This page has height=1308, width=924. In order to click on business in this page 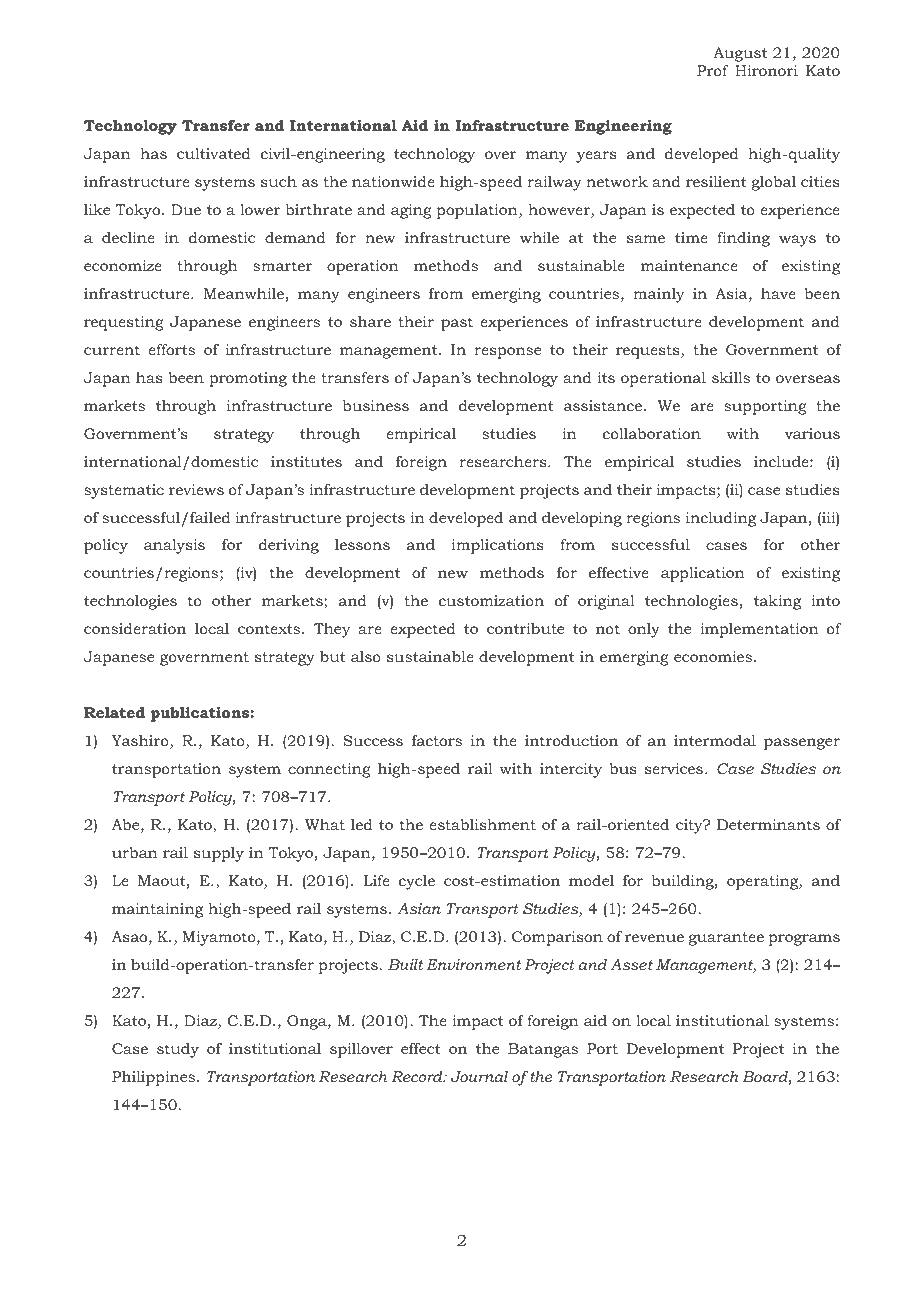, I will do `click(376, 405)`.
